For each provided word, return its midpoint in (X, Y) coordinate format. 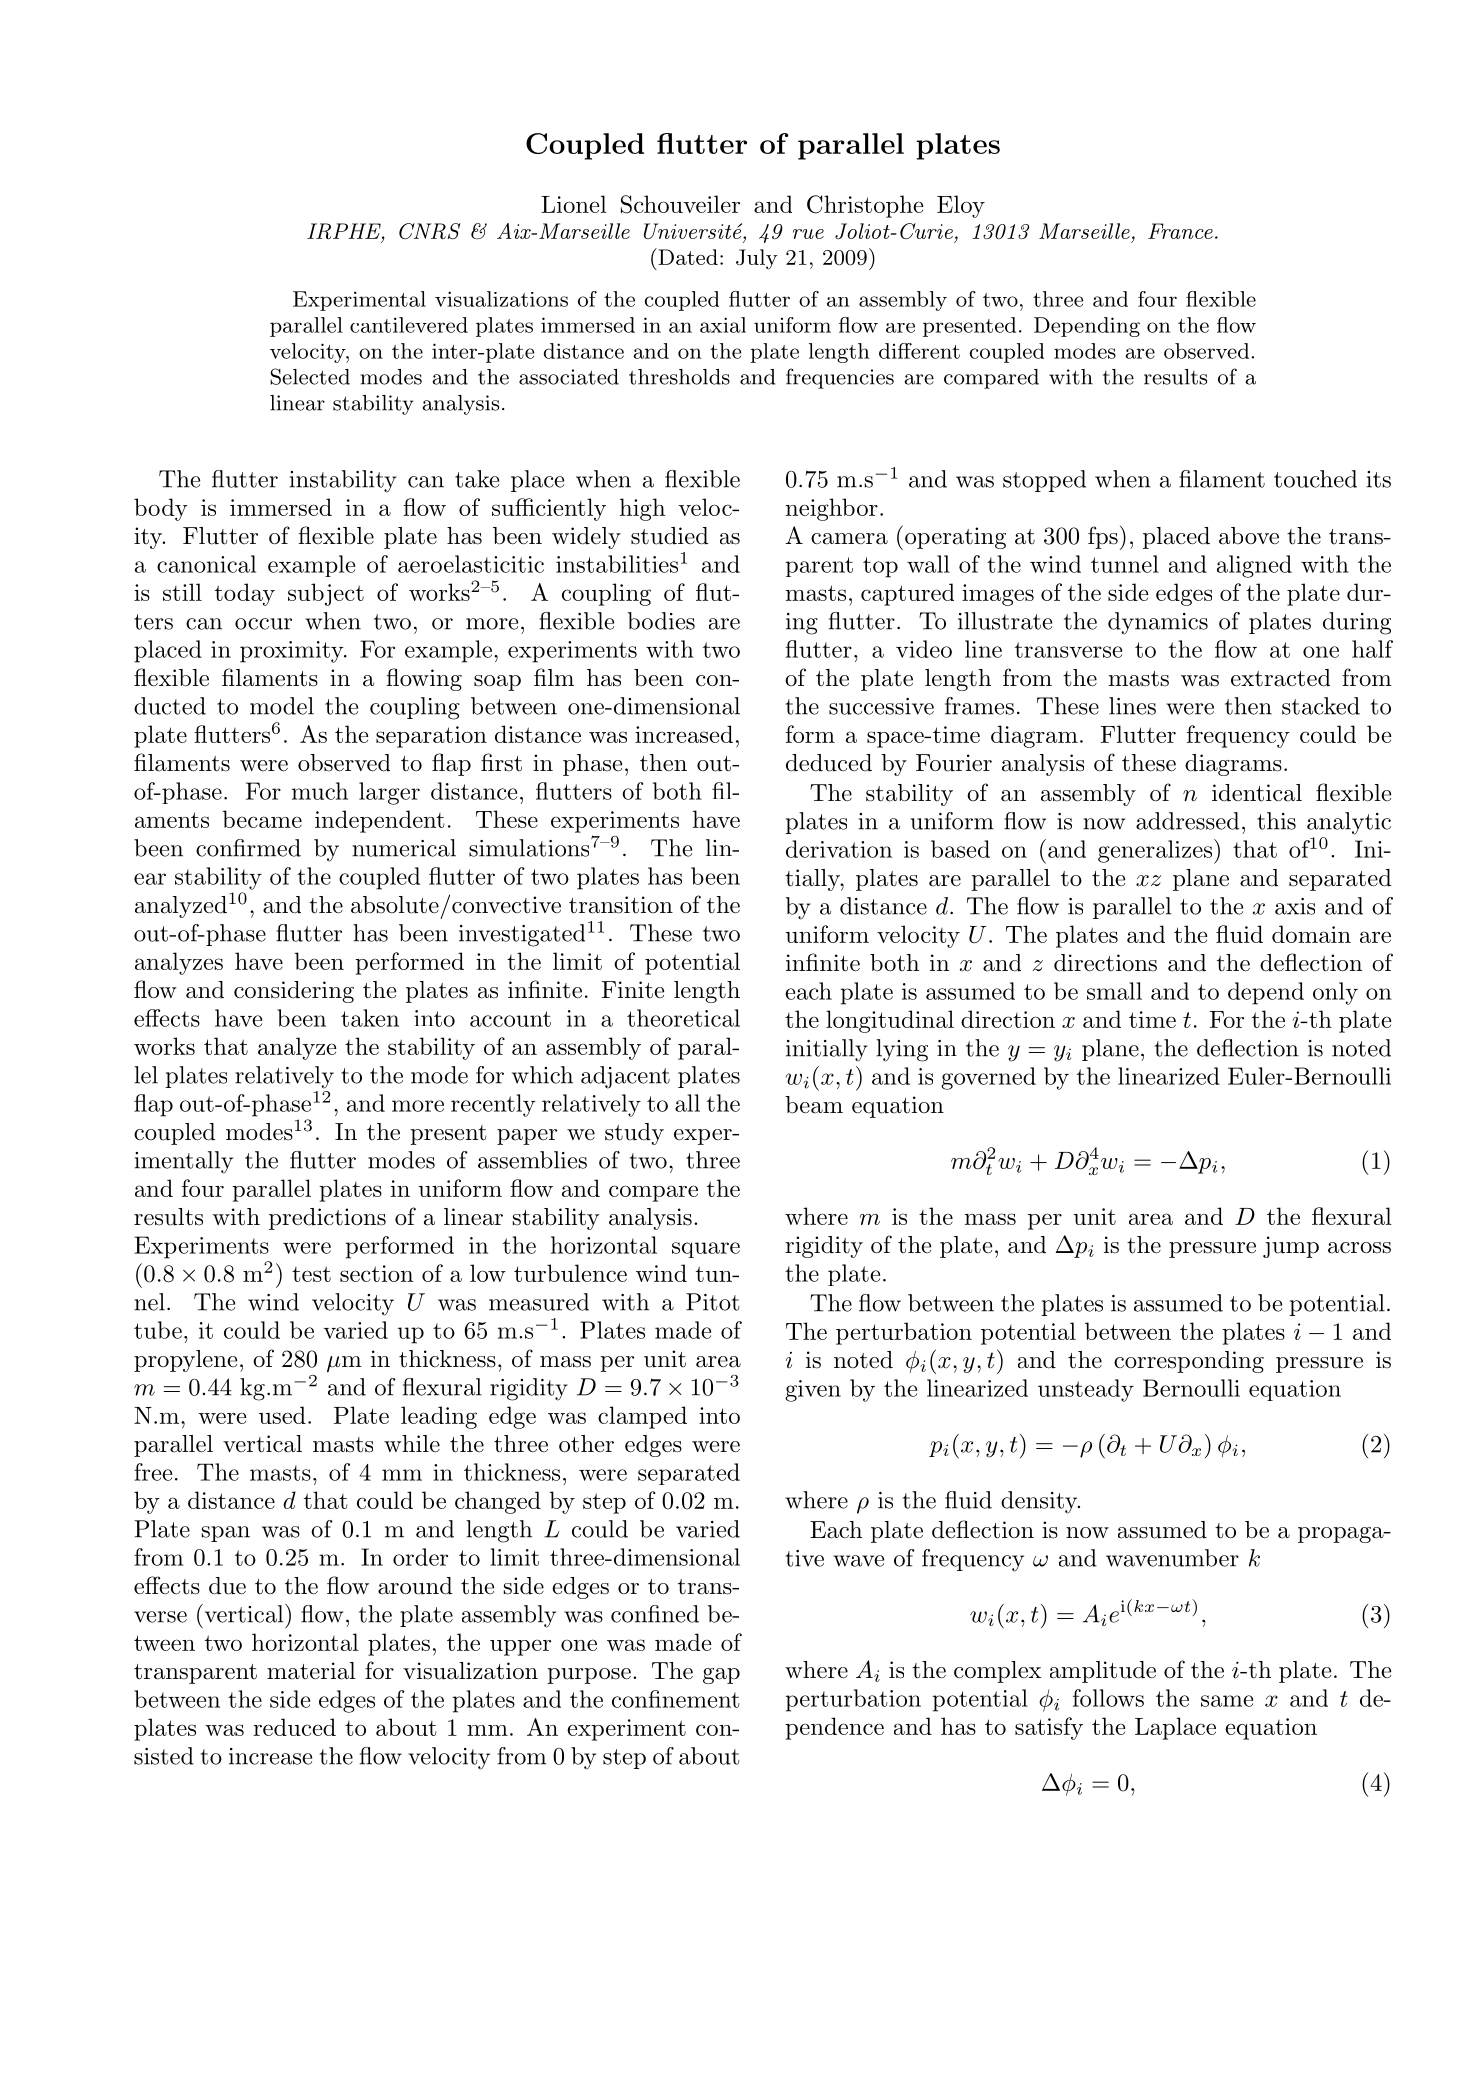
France (1180, 231)
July (757, 259)
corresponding (1189, 1362)
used (282, 1415)
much (320, 791)
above (1249, 536)
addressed (1187, 821)
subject (326, 594)
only (1335, 993)
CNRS (430, 231)
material (311, 1671)
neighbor (832, 509)
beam (814, 1105)
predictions (327, 1219)
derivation (839, 849)
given (813, 1391)
